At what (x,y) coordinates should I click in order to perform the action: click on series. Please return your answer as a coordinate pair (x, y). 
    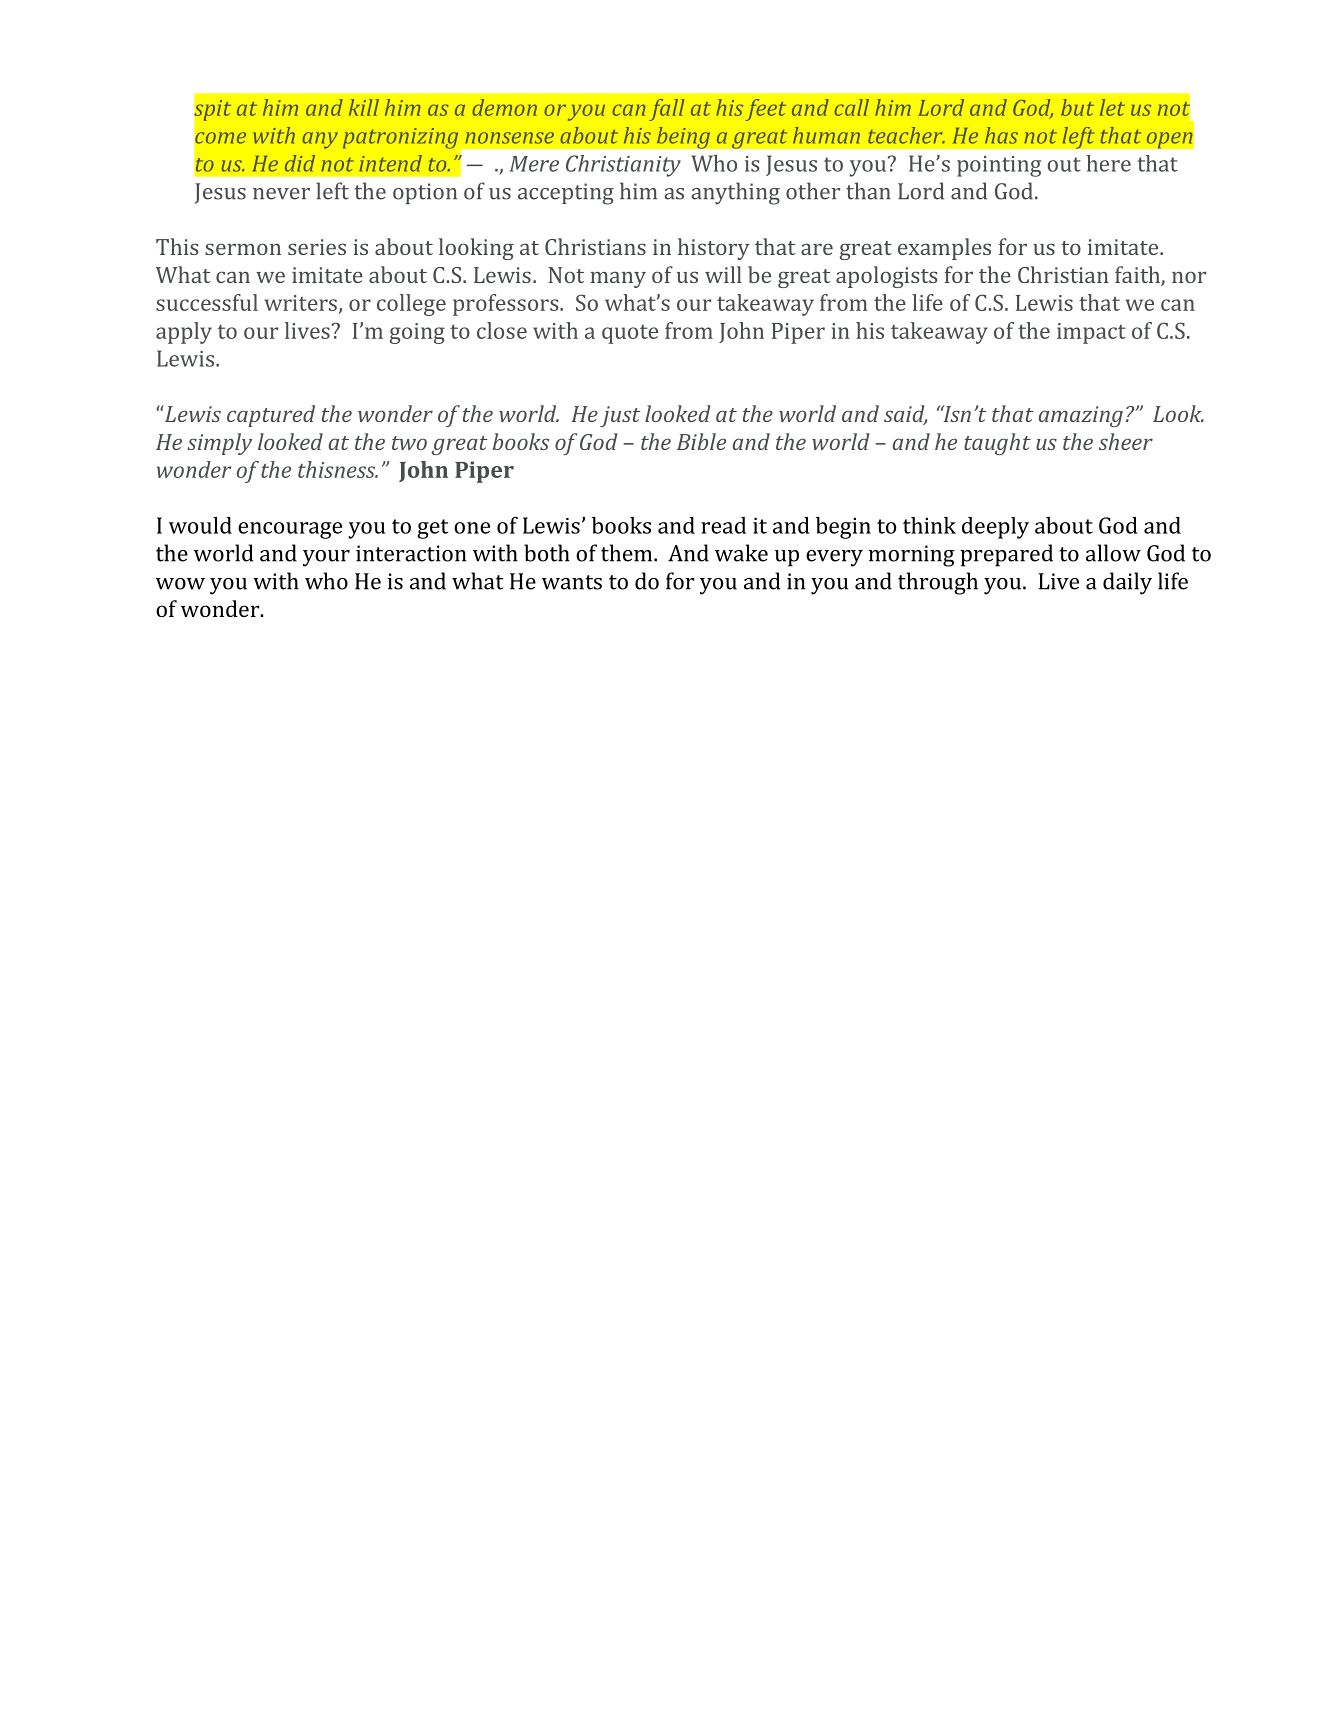
    Looking at the image, I should click on (317, 247).
